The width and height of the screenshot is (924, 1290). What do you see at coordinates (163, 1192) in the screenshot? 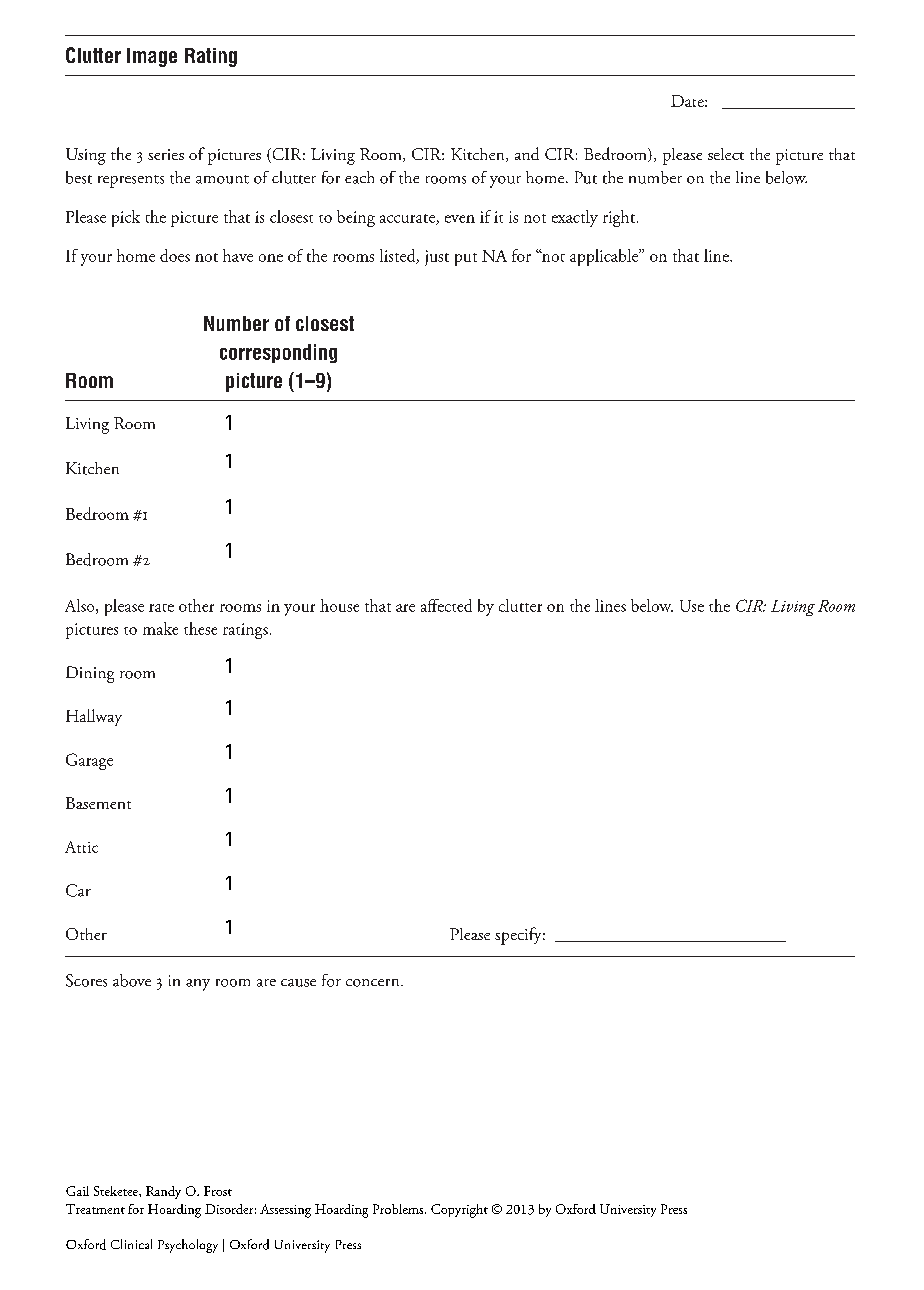
I see `Randy` at bounding box center [163, 1192].
